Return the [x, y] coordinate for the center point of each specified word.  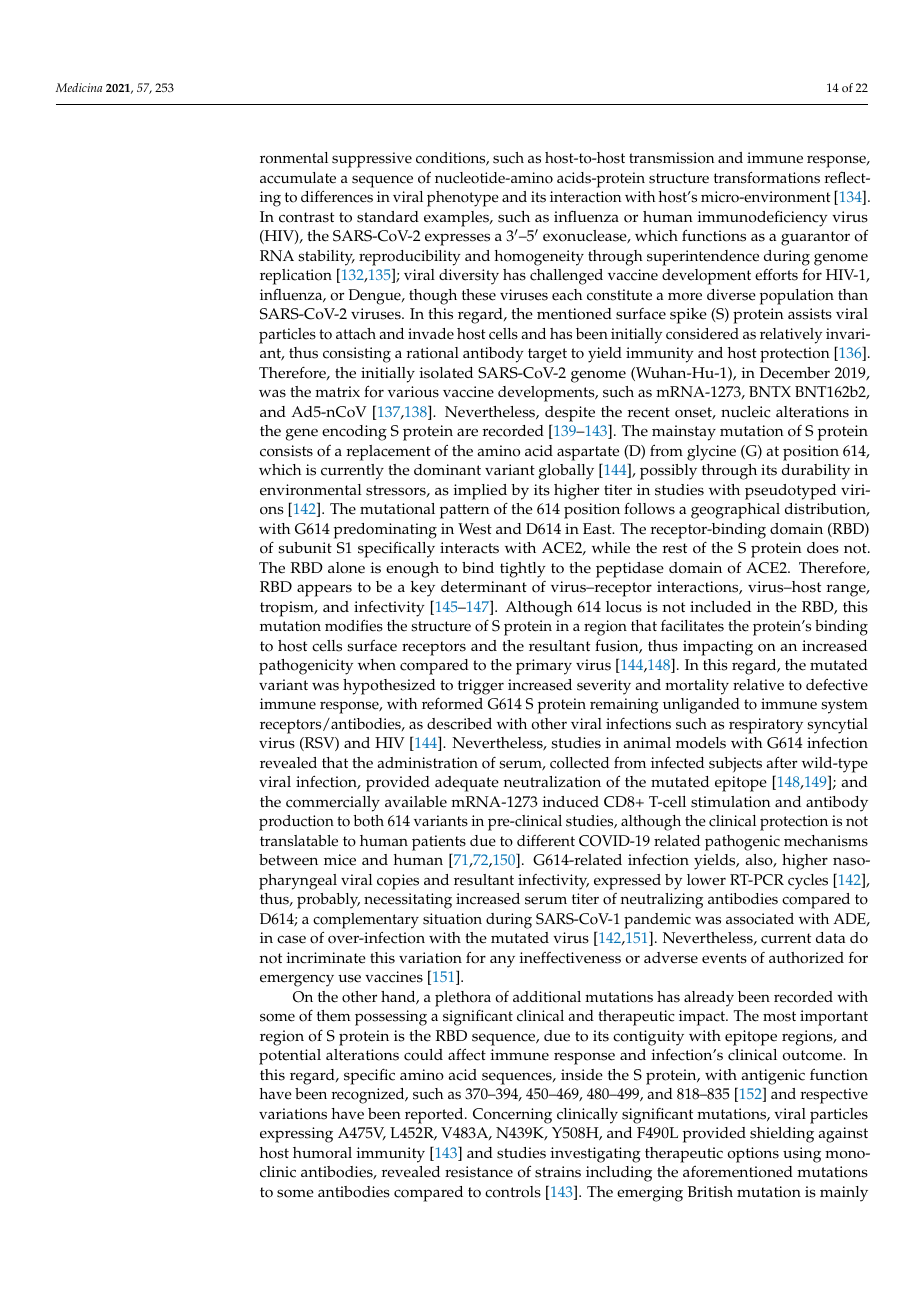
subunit [305, 548]
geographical [735, 511]
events [724, 958]
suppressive [372, 160]
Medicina [79, 87]
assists [810, 314]
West [475, 529]
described [459, 724]
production [296, 823]
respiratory [766, 726]
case [291, 939]
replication [296, 277]
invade [431, 334]
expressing [296, 1135]
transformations [767, 177]
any [502, 961]
